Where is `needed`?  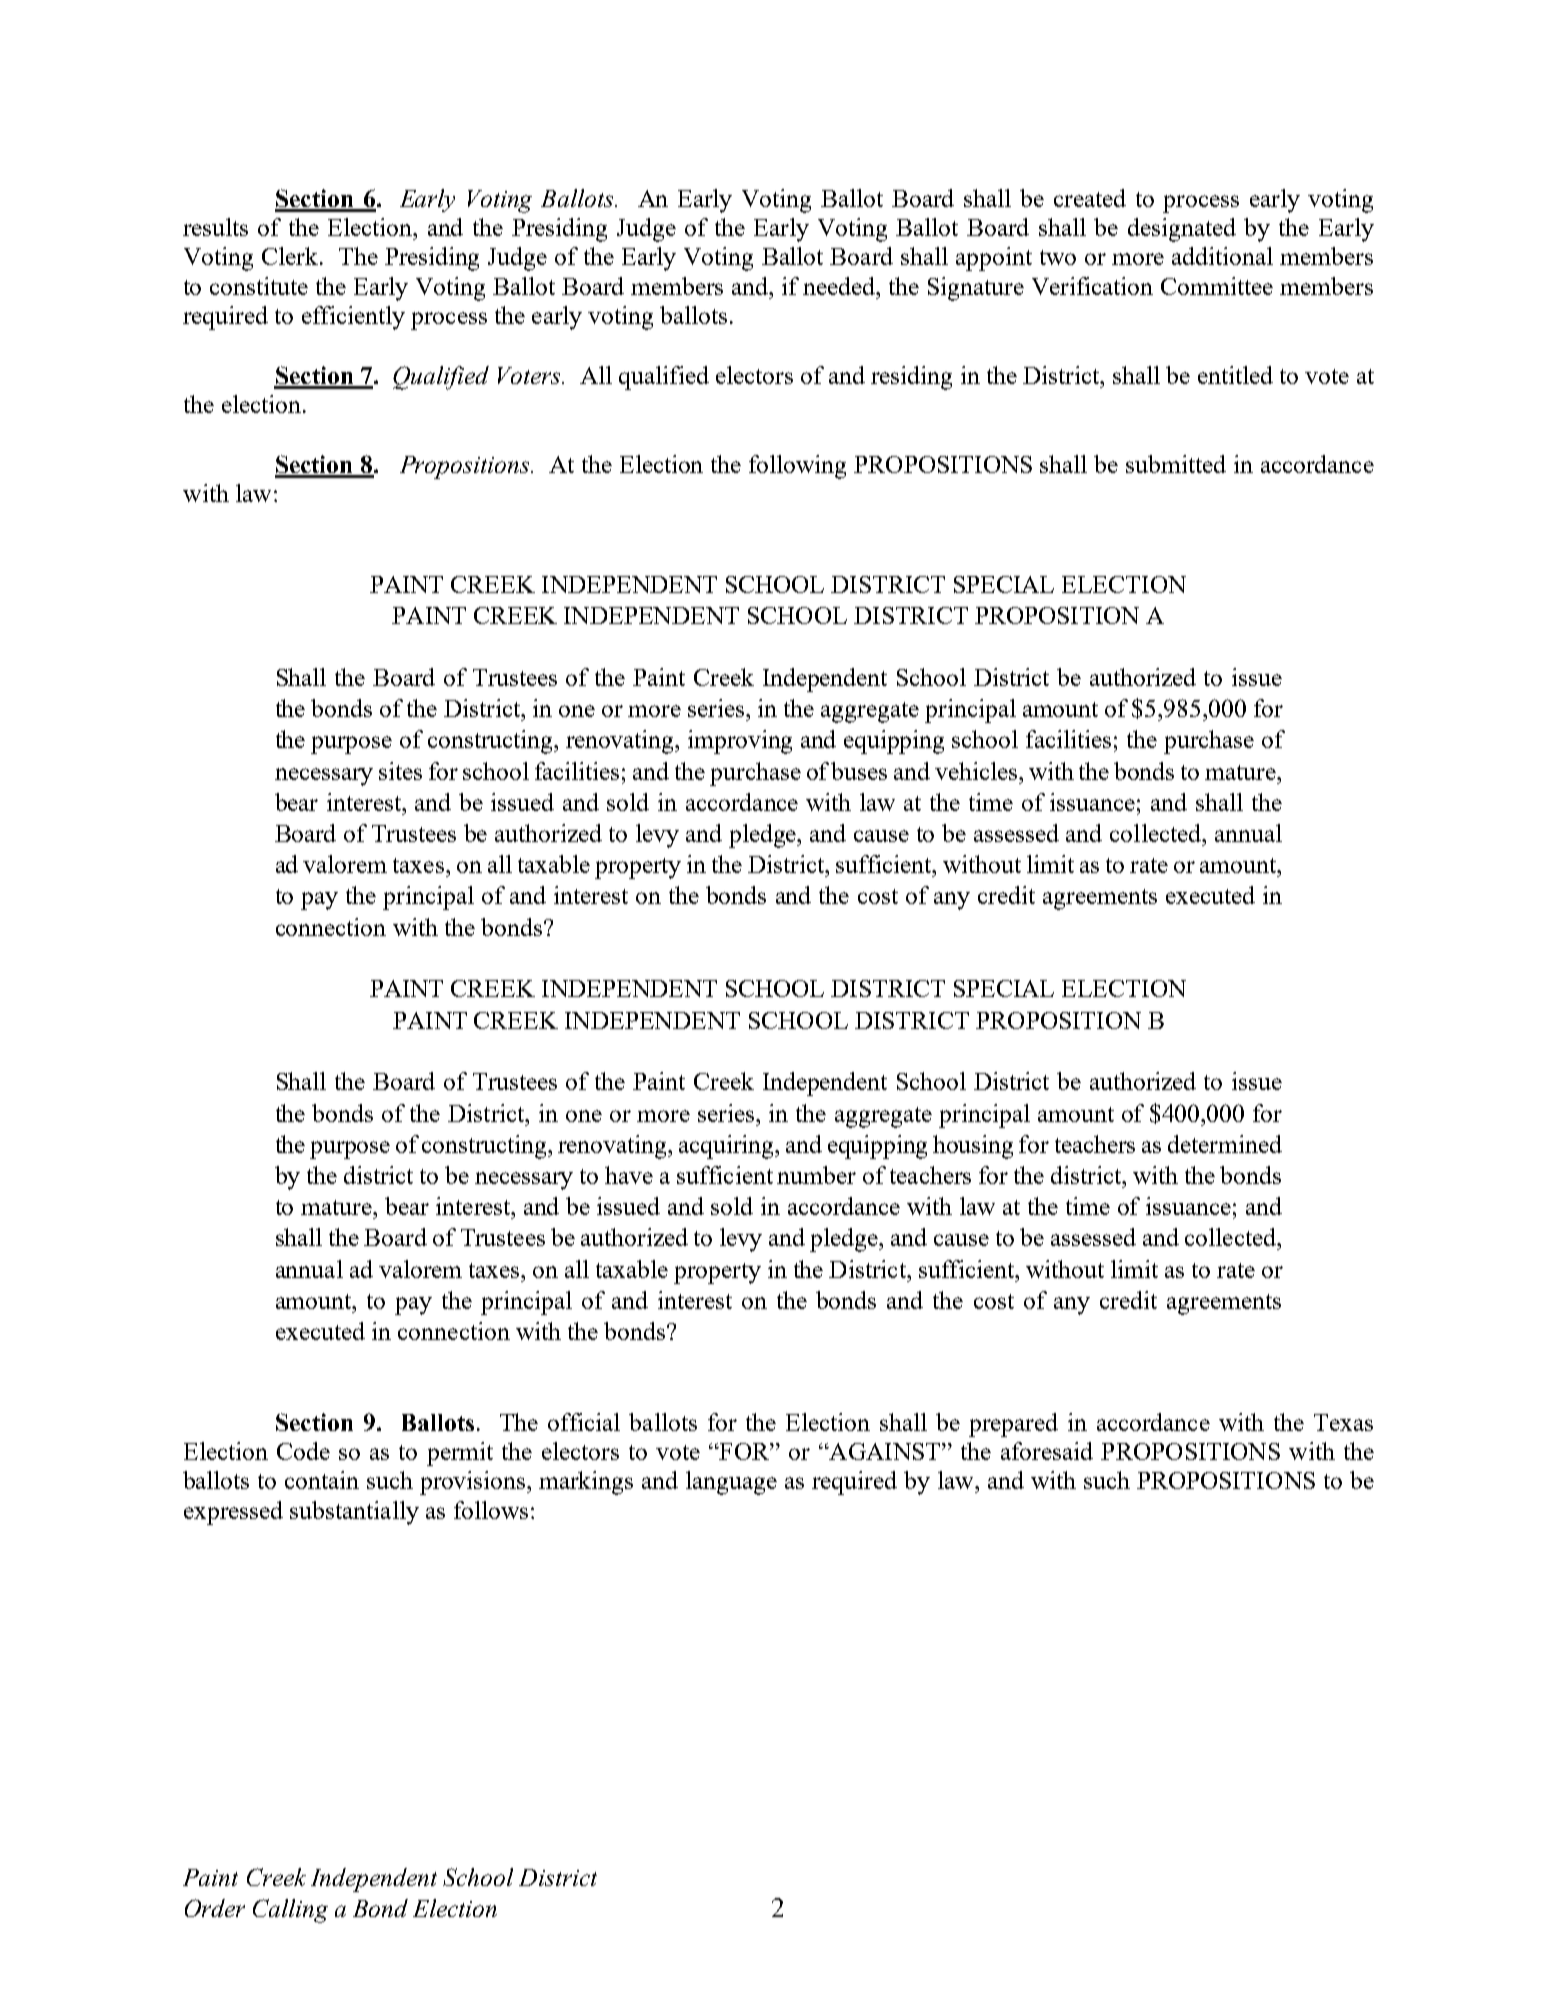 needed is located at coordinates (840, 286).
